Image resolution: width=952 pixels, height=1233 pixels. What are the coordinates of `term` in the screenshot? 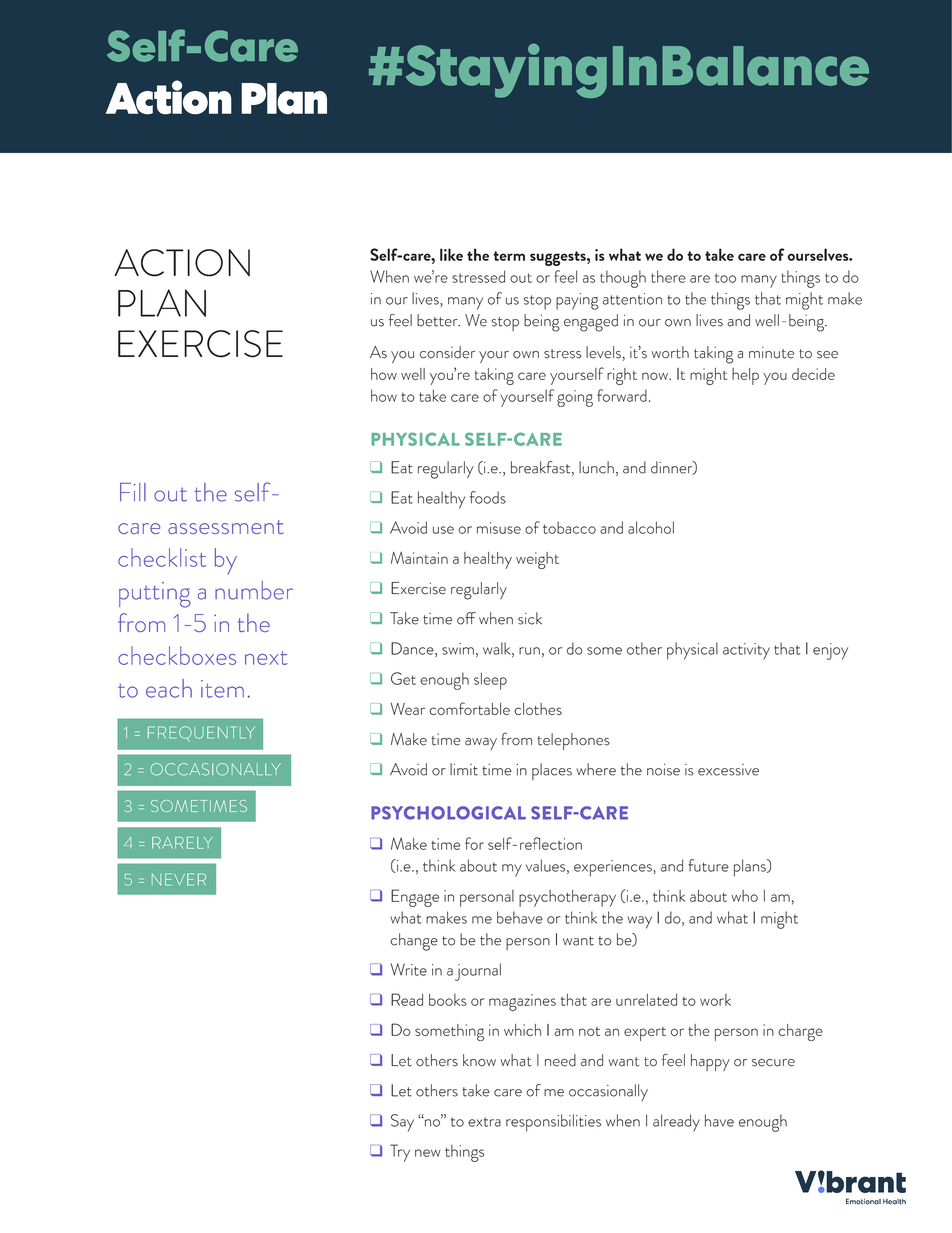 It's located at (509, 256).
